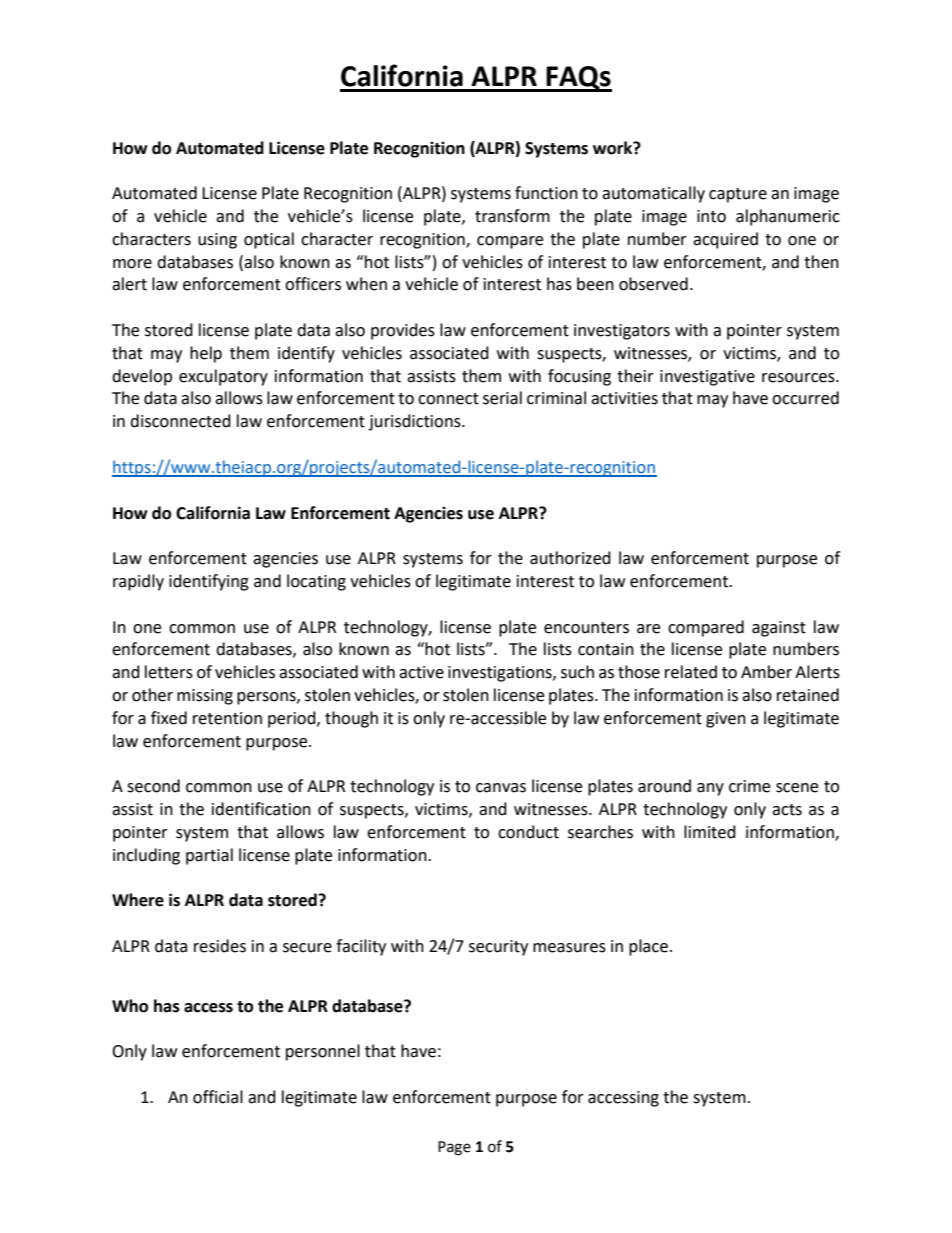 The width and height of the image is (952, 1233). Describe the element at coordinates (711, 216) in the image. I see `into` at that location.
